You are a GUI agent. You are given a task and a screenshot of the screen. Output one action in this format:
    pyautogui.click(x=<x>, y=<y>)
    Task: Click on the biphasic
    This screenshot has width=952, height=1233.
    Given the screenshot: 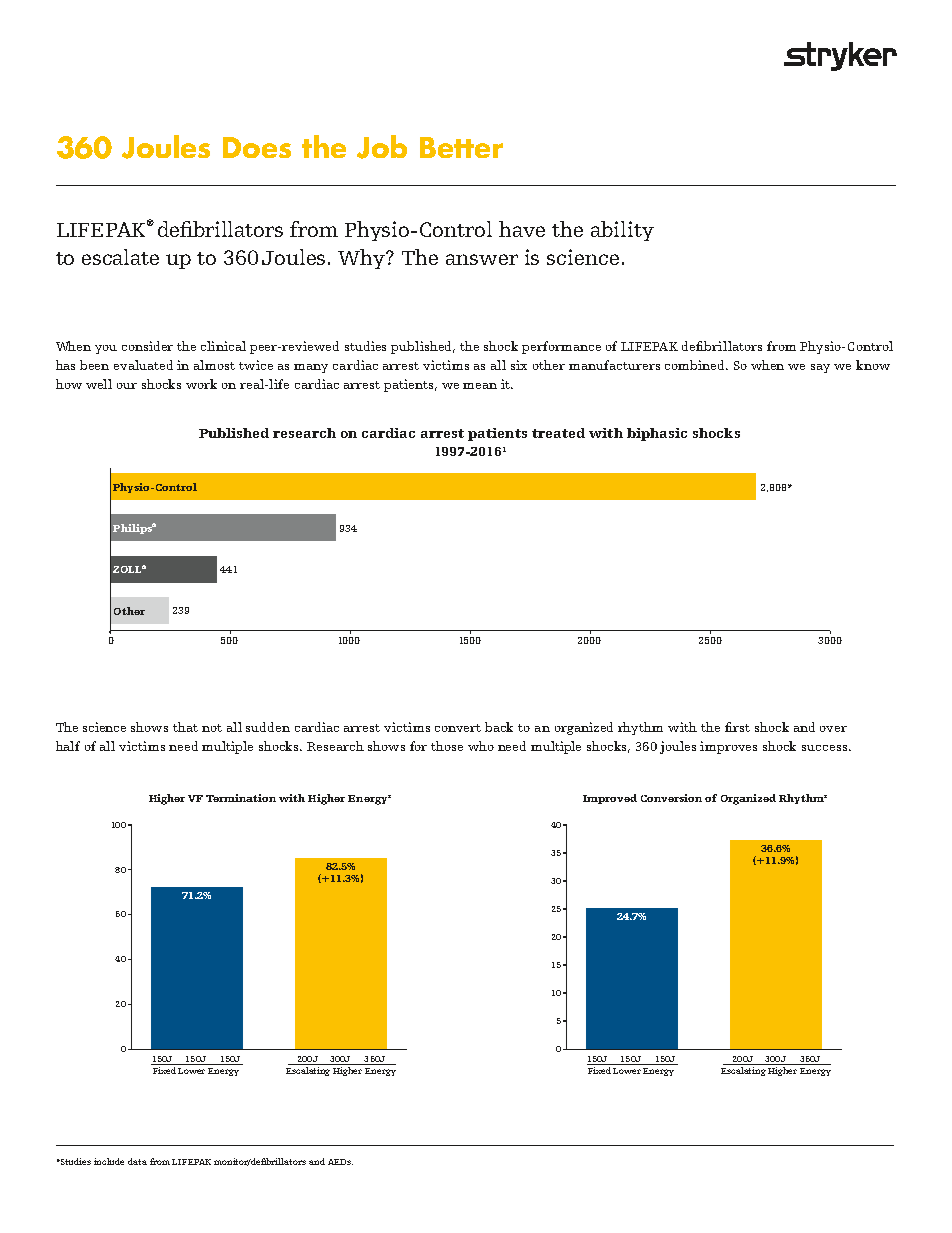 What is the action you would take?
    pyautogui.click(x=657, y=434)
